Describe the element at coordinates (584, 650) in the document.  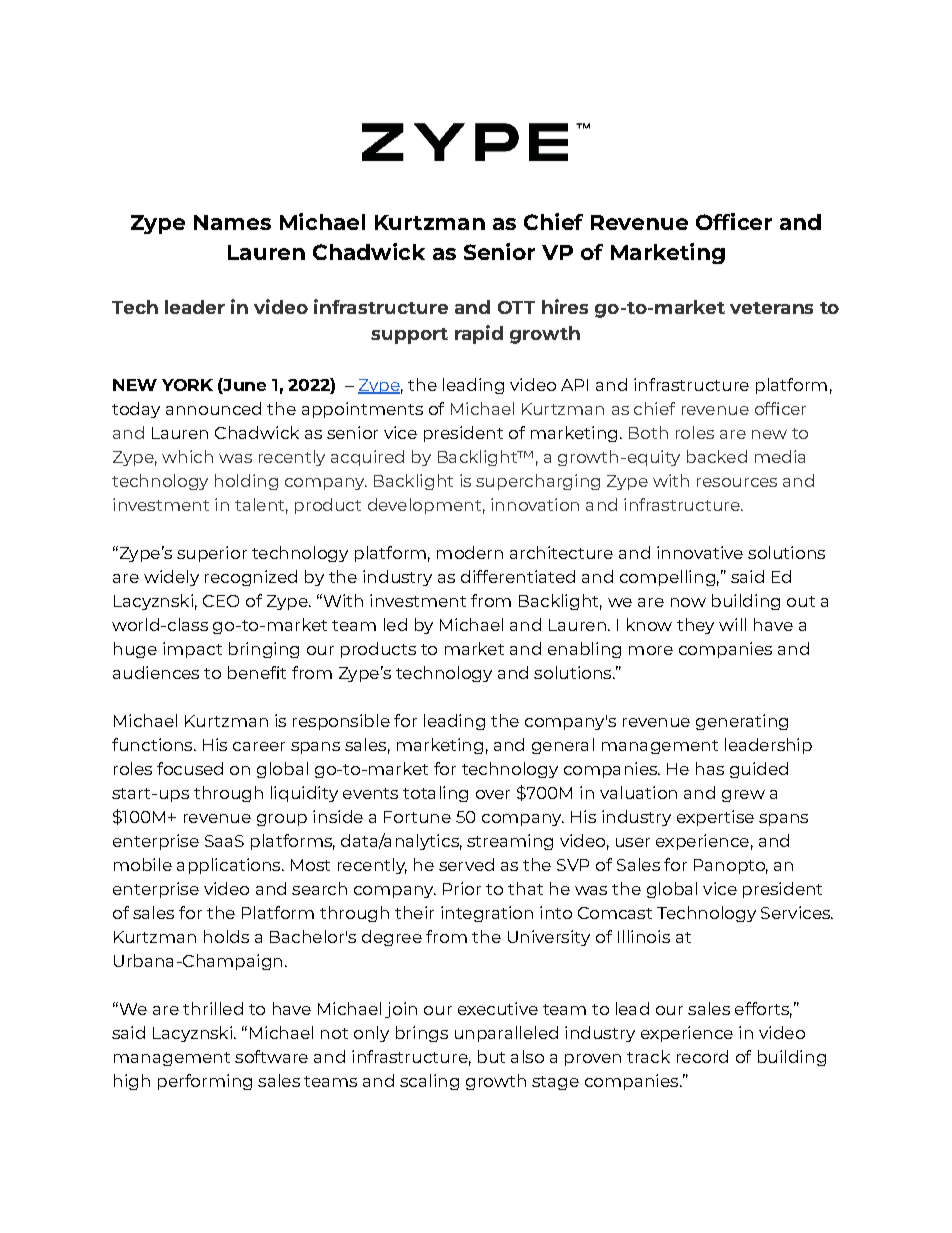
I see `enabling` at that location.
